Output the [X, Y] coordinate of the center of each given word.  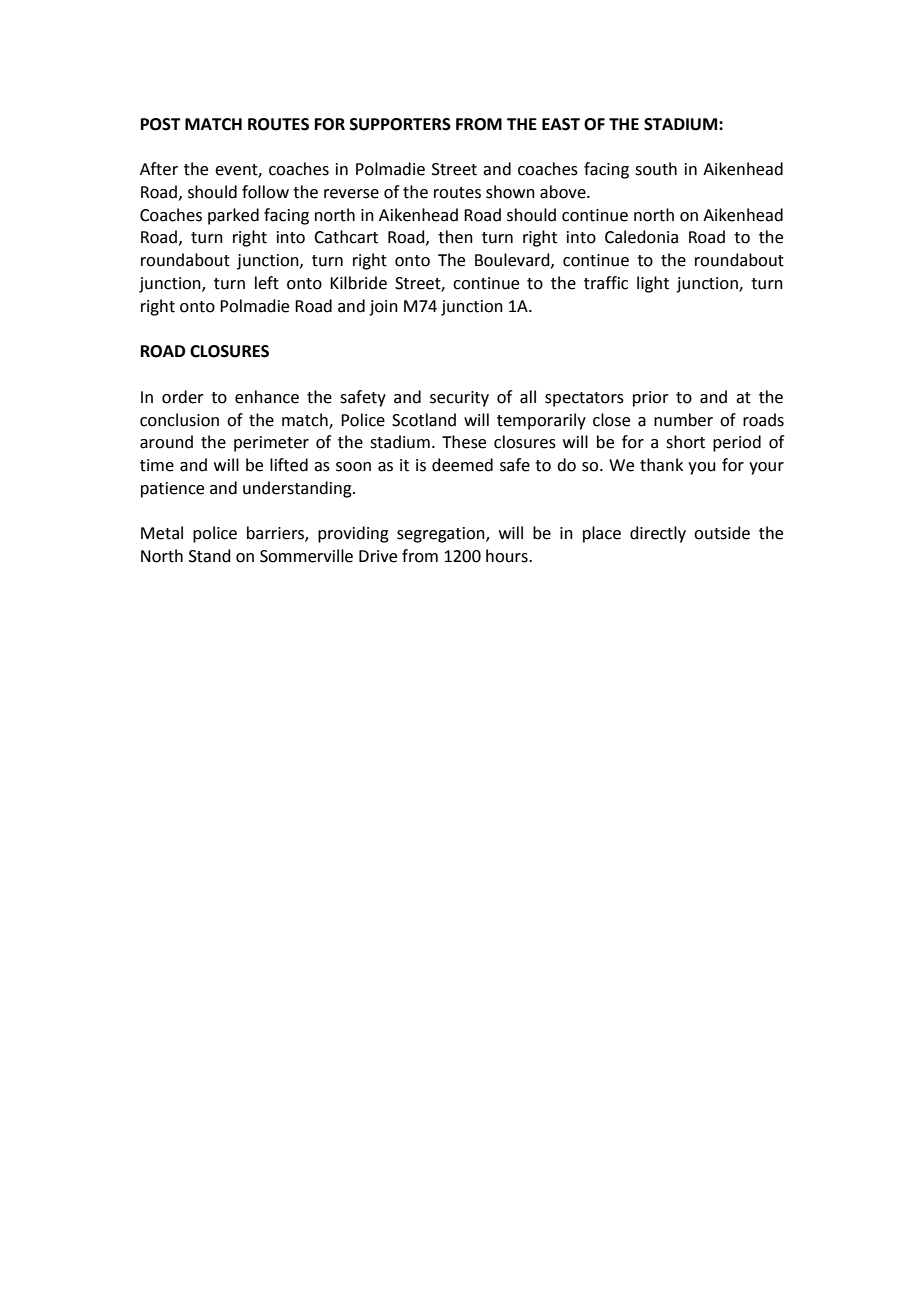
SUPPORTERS [400, 124]
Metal [162, 533]
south [656, 169]
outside [722, 533]
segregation [442, 535]
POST [161, 124]
